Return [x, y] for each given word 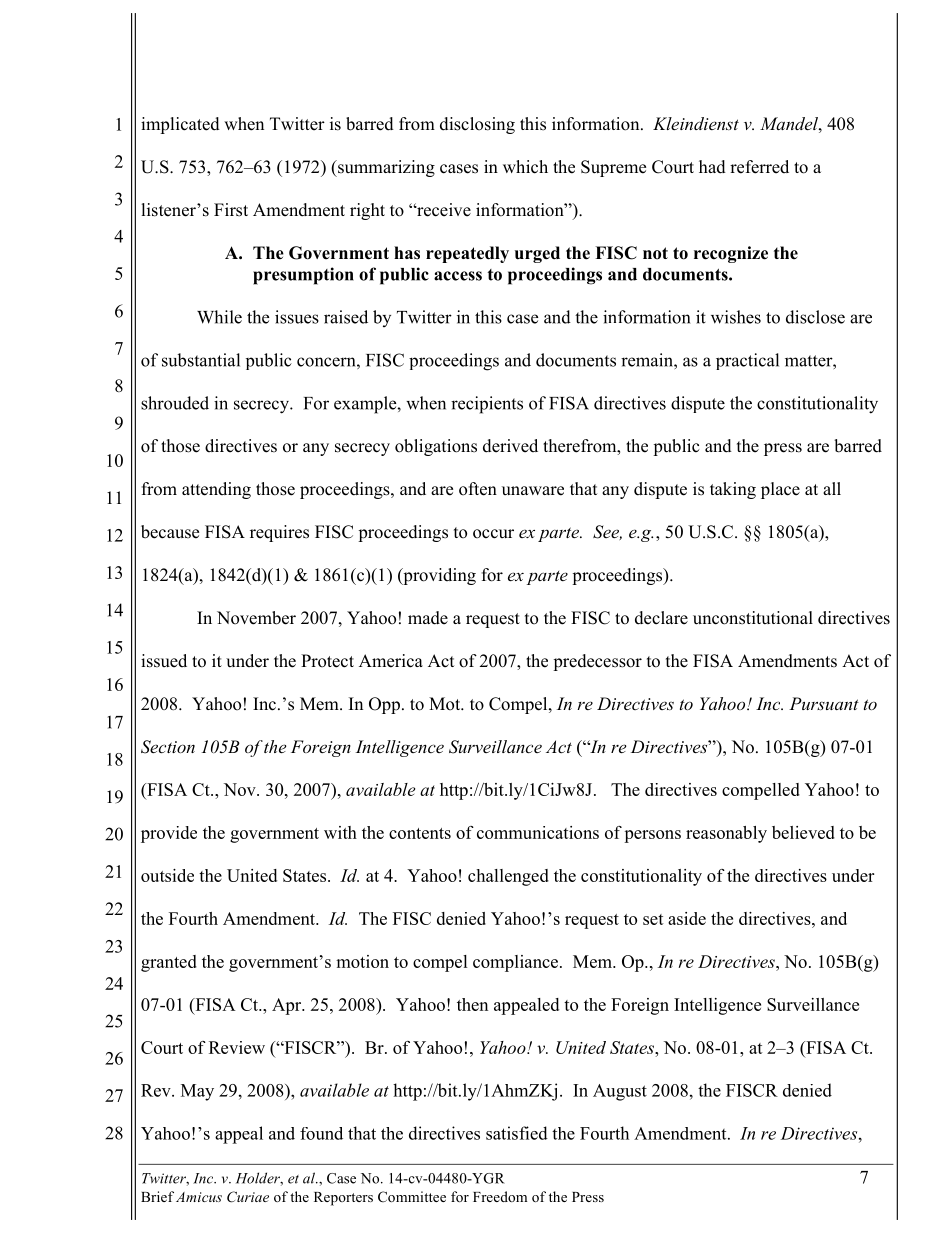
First [231, 210]
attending [216, 490]
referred [759, 167]
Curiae [248, 1197]
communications [538, 832]
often [478, 489]
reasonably [726, 834]
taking [733, 490]
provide [169, 834]
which [525, 167]
